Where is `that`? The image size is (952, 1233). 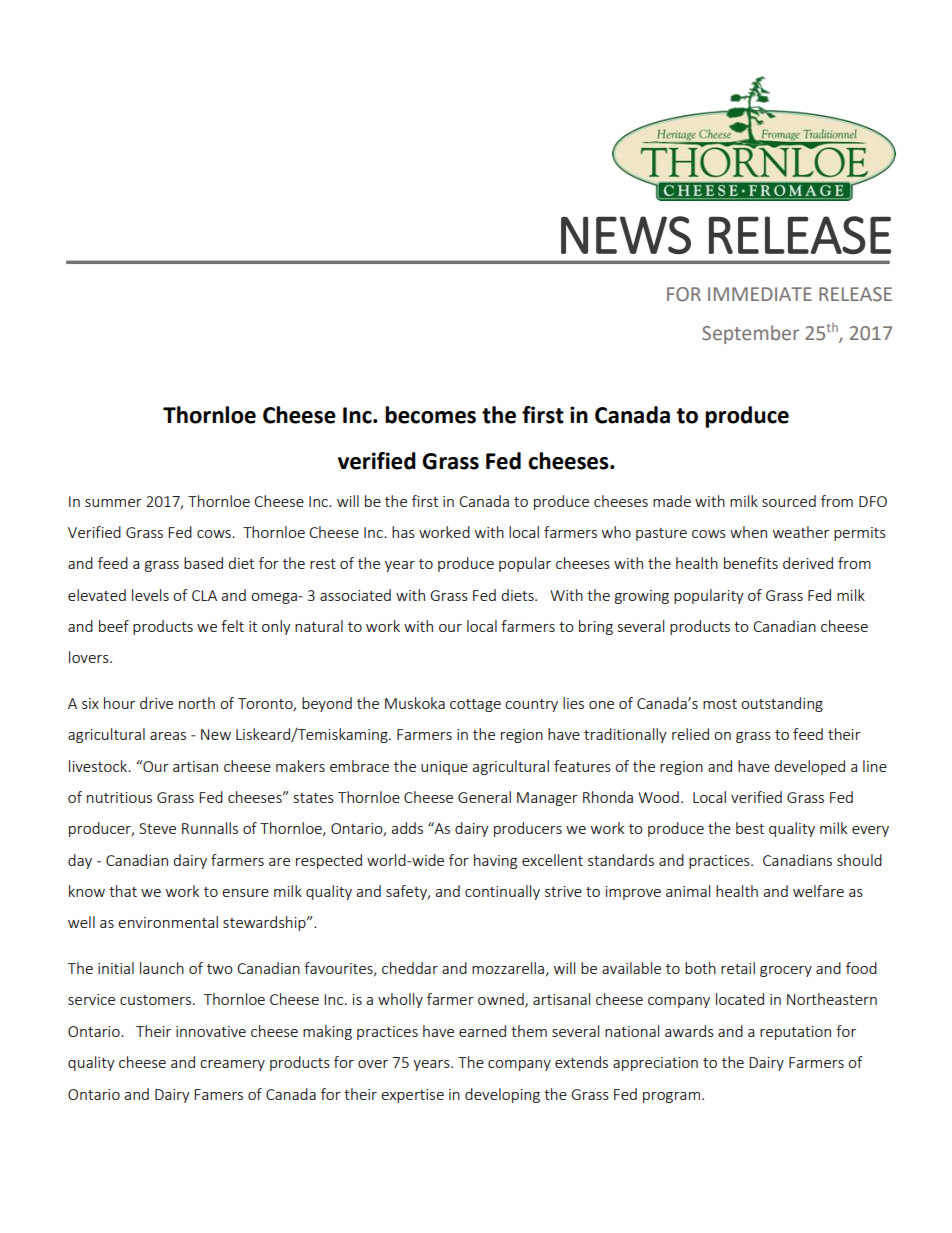
that is located at coordinates (123, 891).
